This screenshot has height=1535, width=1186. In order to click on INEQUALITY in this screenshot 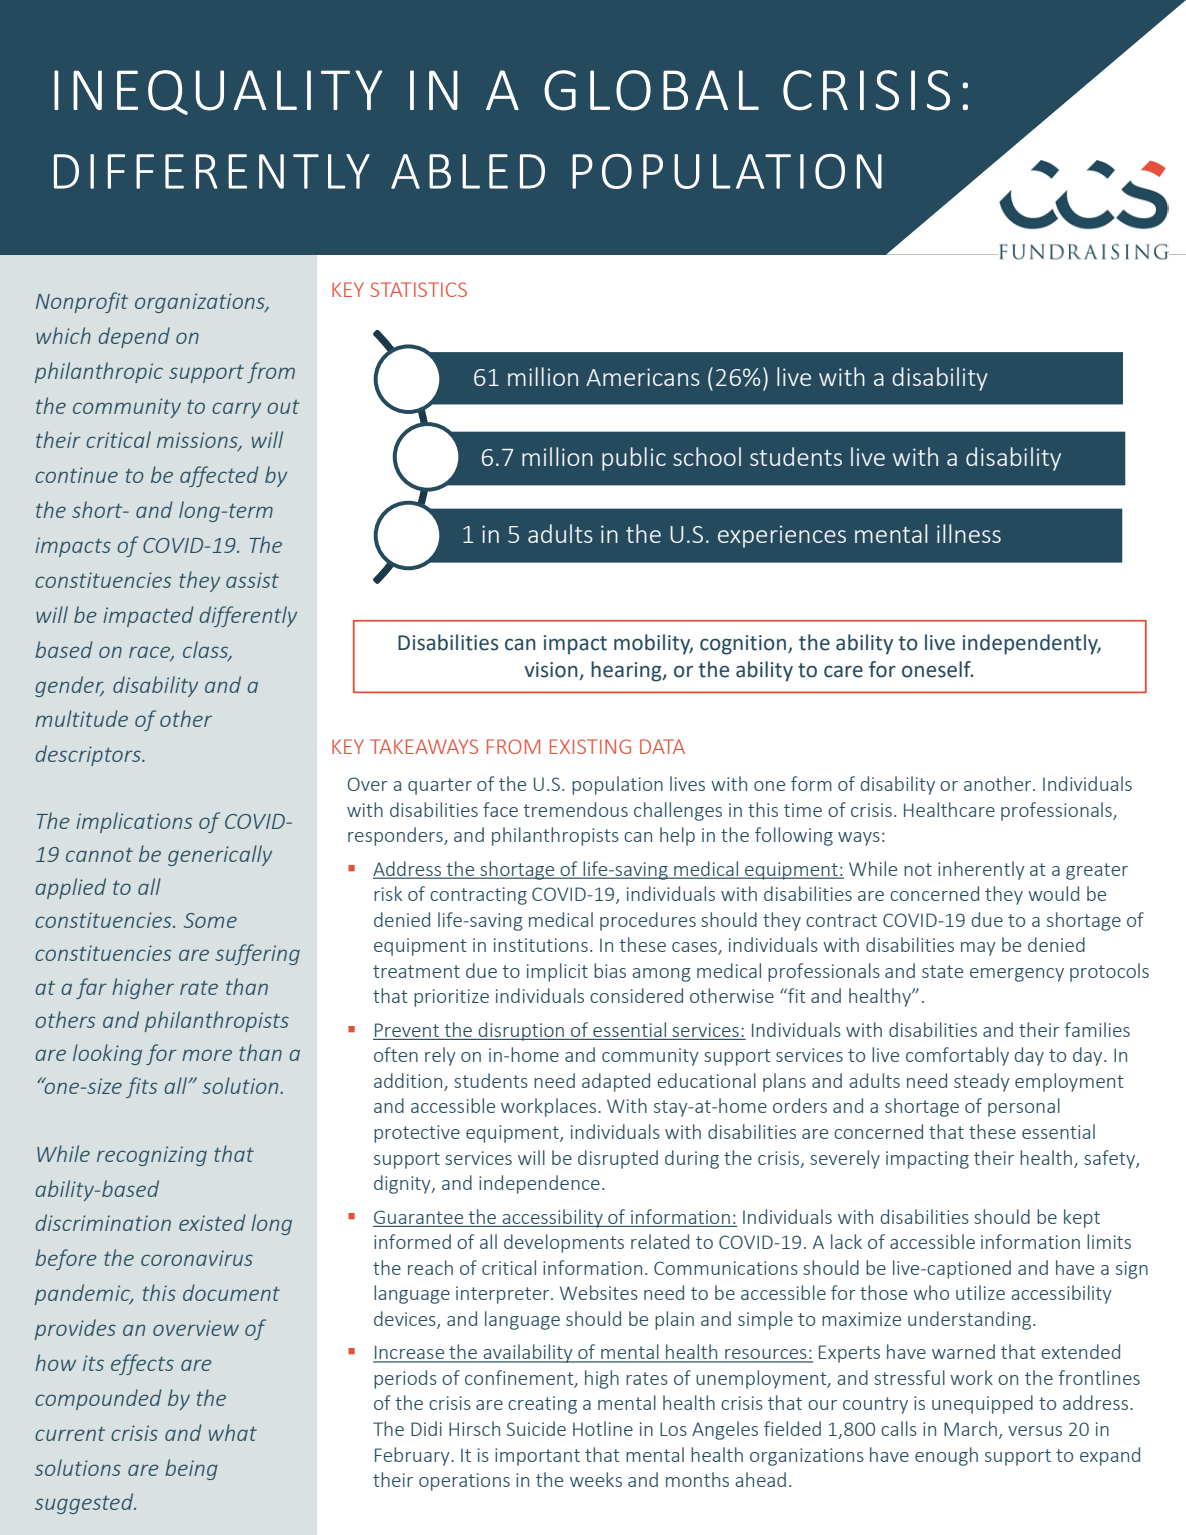, I will do `click(218, 92)`.
